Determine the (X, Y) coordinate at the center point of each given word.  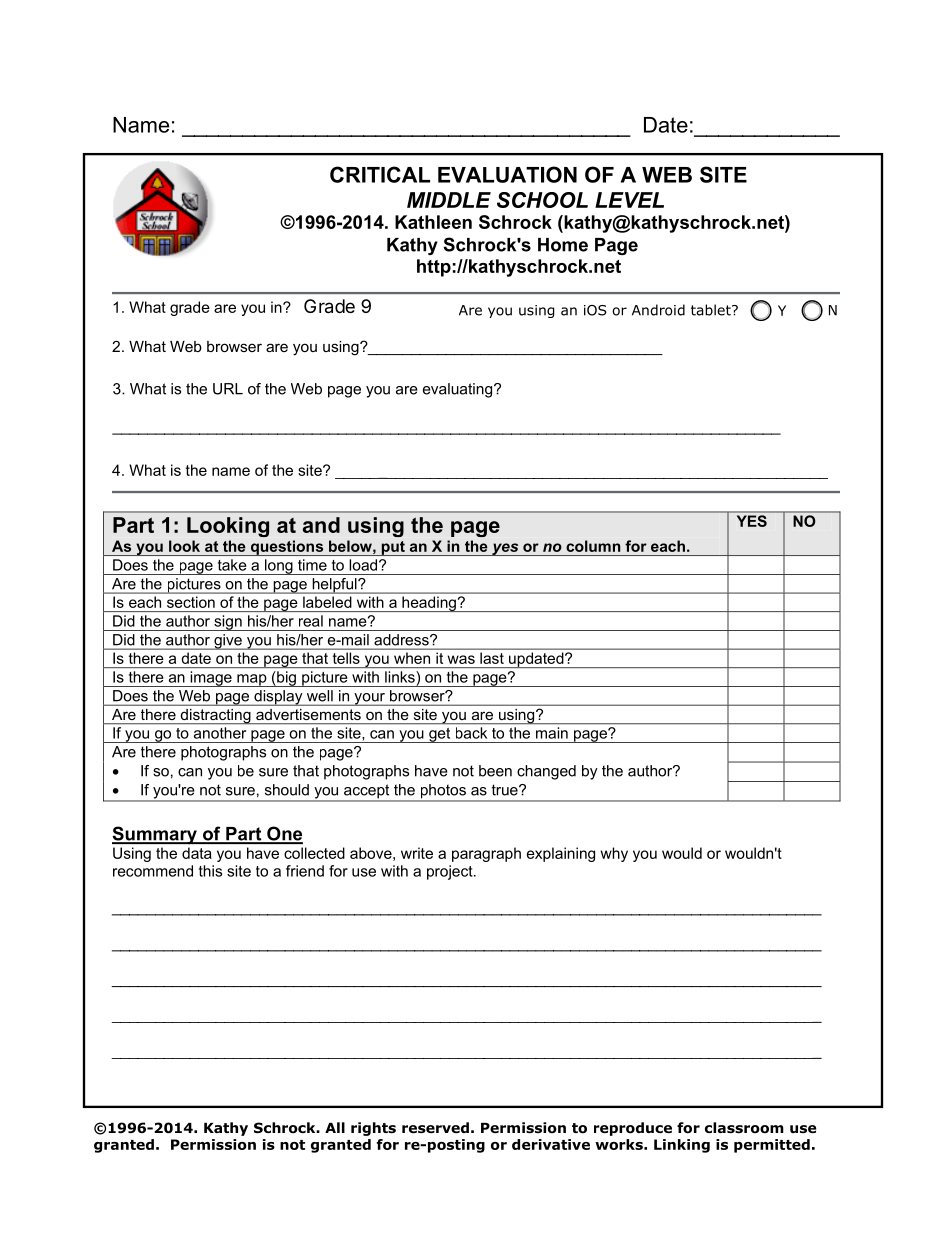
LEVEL (629, 200)
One (284, 834)
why (614, 854)
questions (287, 548)
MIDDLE (449, 200)
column (593, 546)
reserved (435, 1127)
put (393, 548)
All (335, 1127)
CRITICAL (380, 174)
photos (443, 792)
